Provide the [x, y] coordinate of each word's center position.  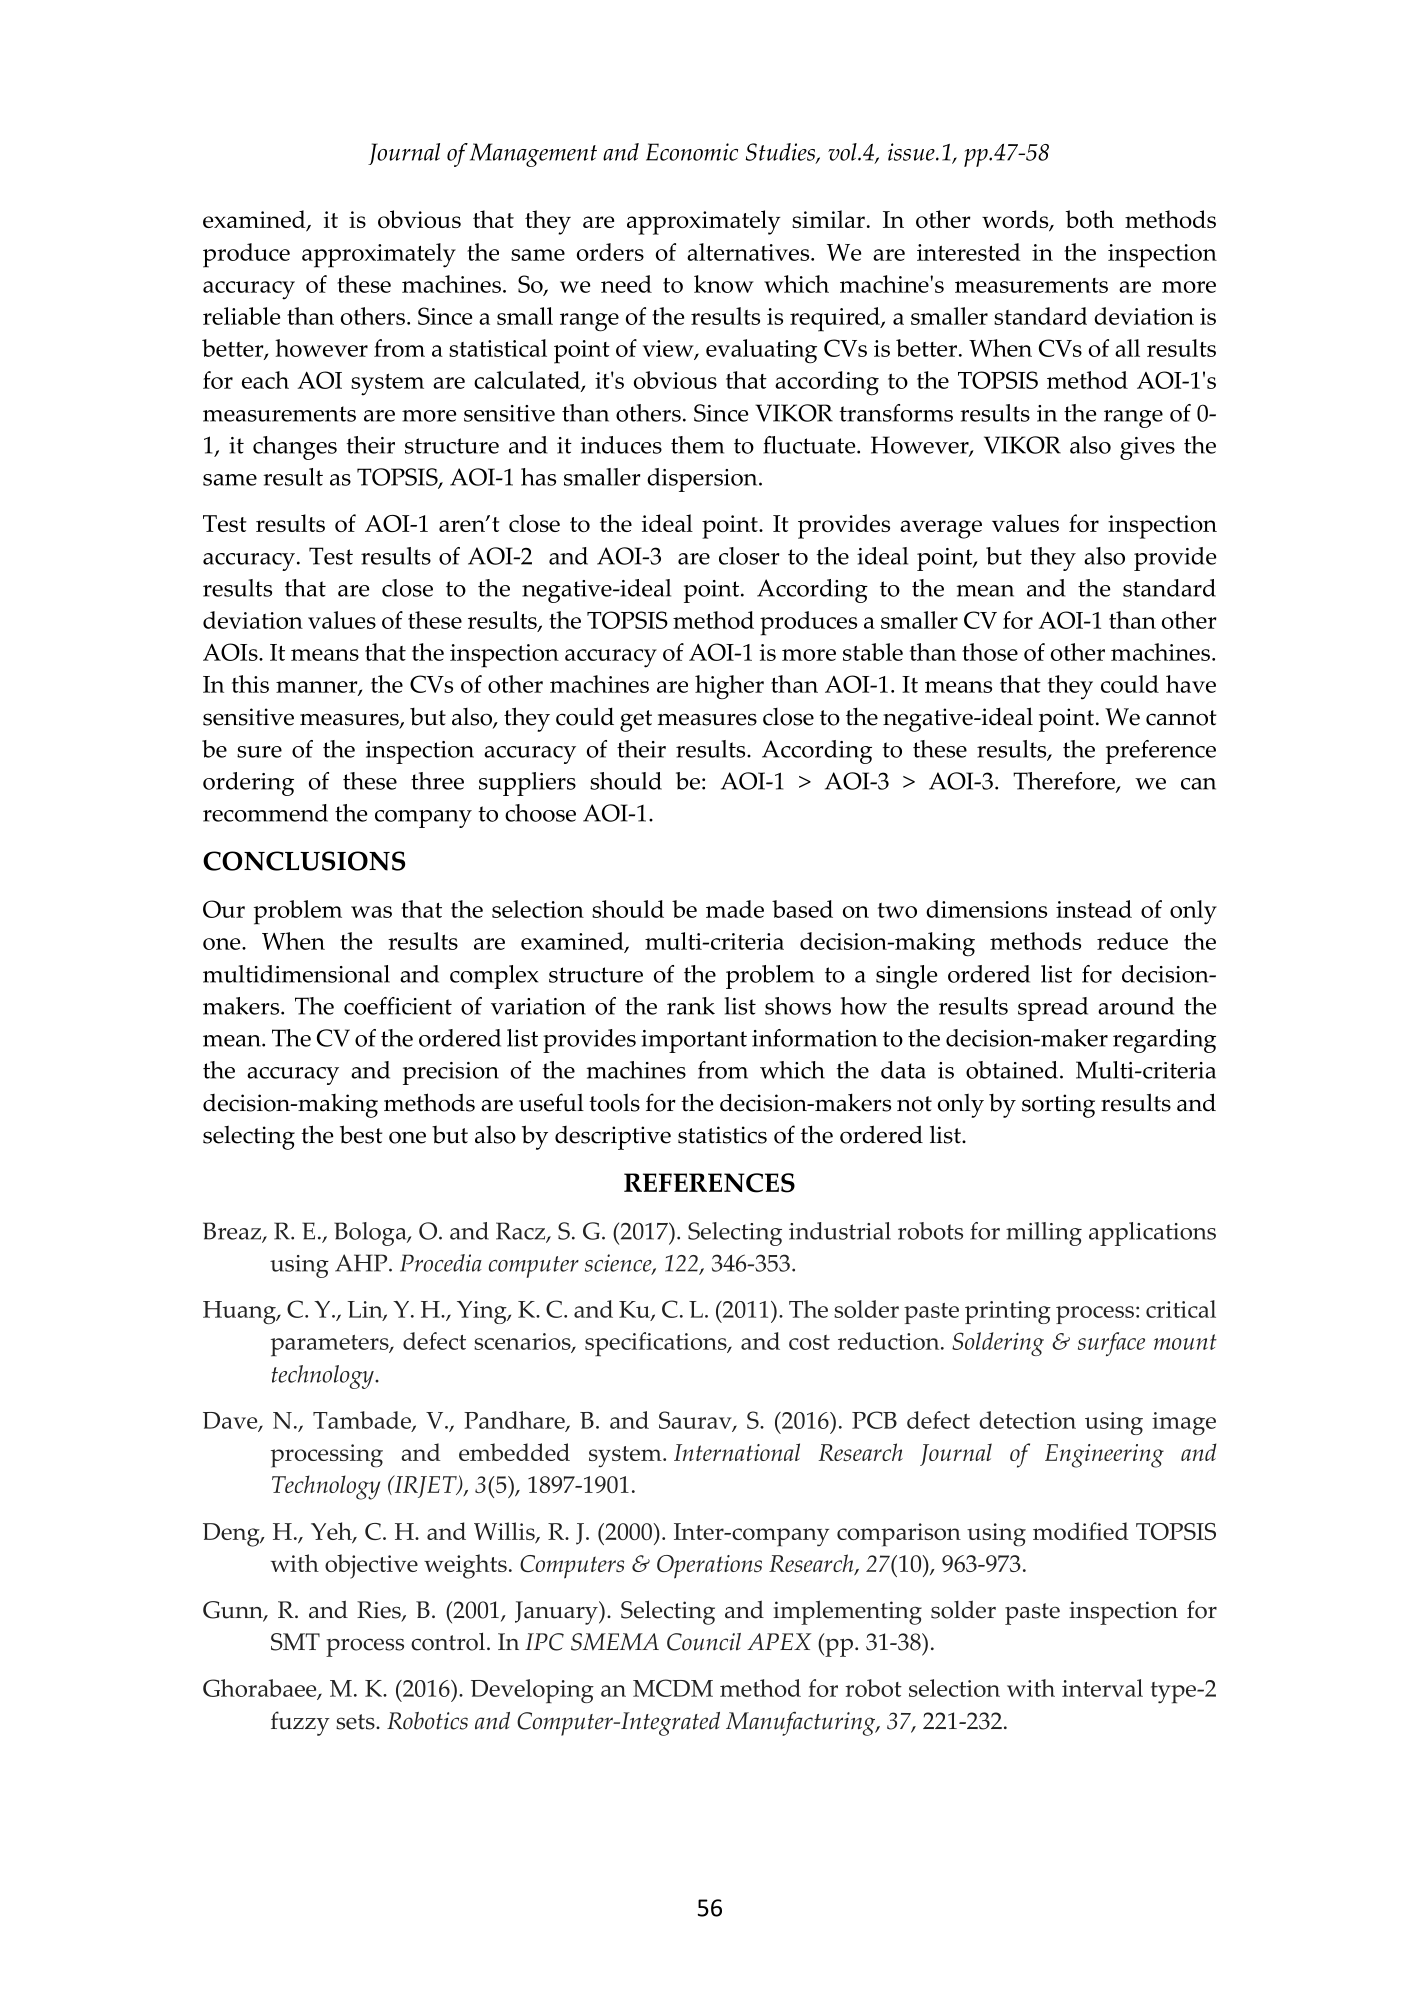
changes [295, 448]
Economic [692, 152]
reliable [241, 316]
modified [1081, 1531]
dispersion [703, 480]
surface [1111, 1344]
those [990, 652]
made [735, 909]
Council [704, 1642]
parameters [331, 1346]
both [1090, 219]
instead [1094, 909]
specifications [657, 1344]
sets [356, 1722]
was [371, 912]
